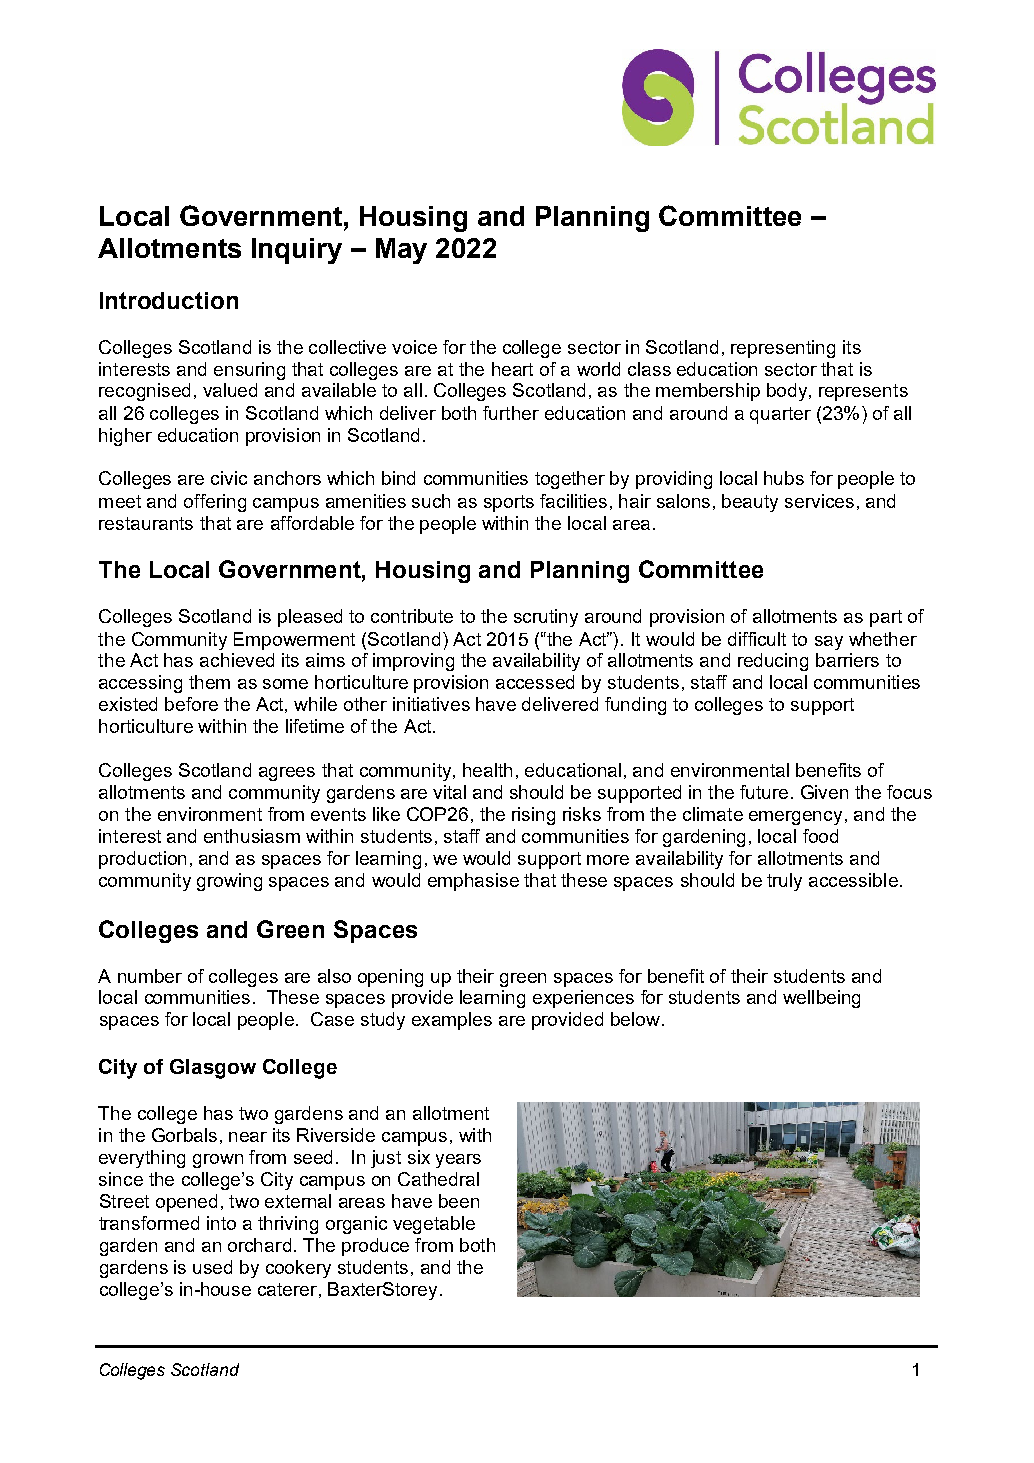  Describe the element at coordinates (459, 1201) in the document. I see `been` at that location.
